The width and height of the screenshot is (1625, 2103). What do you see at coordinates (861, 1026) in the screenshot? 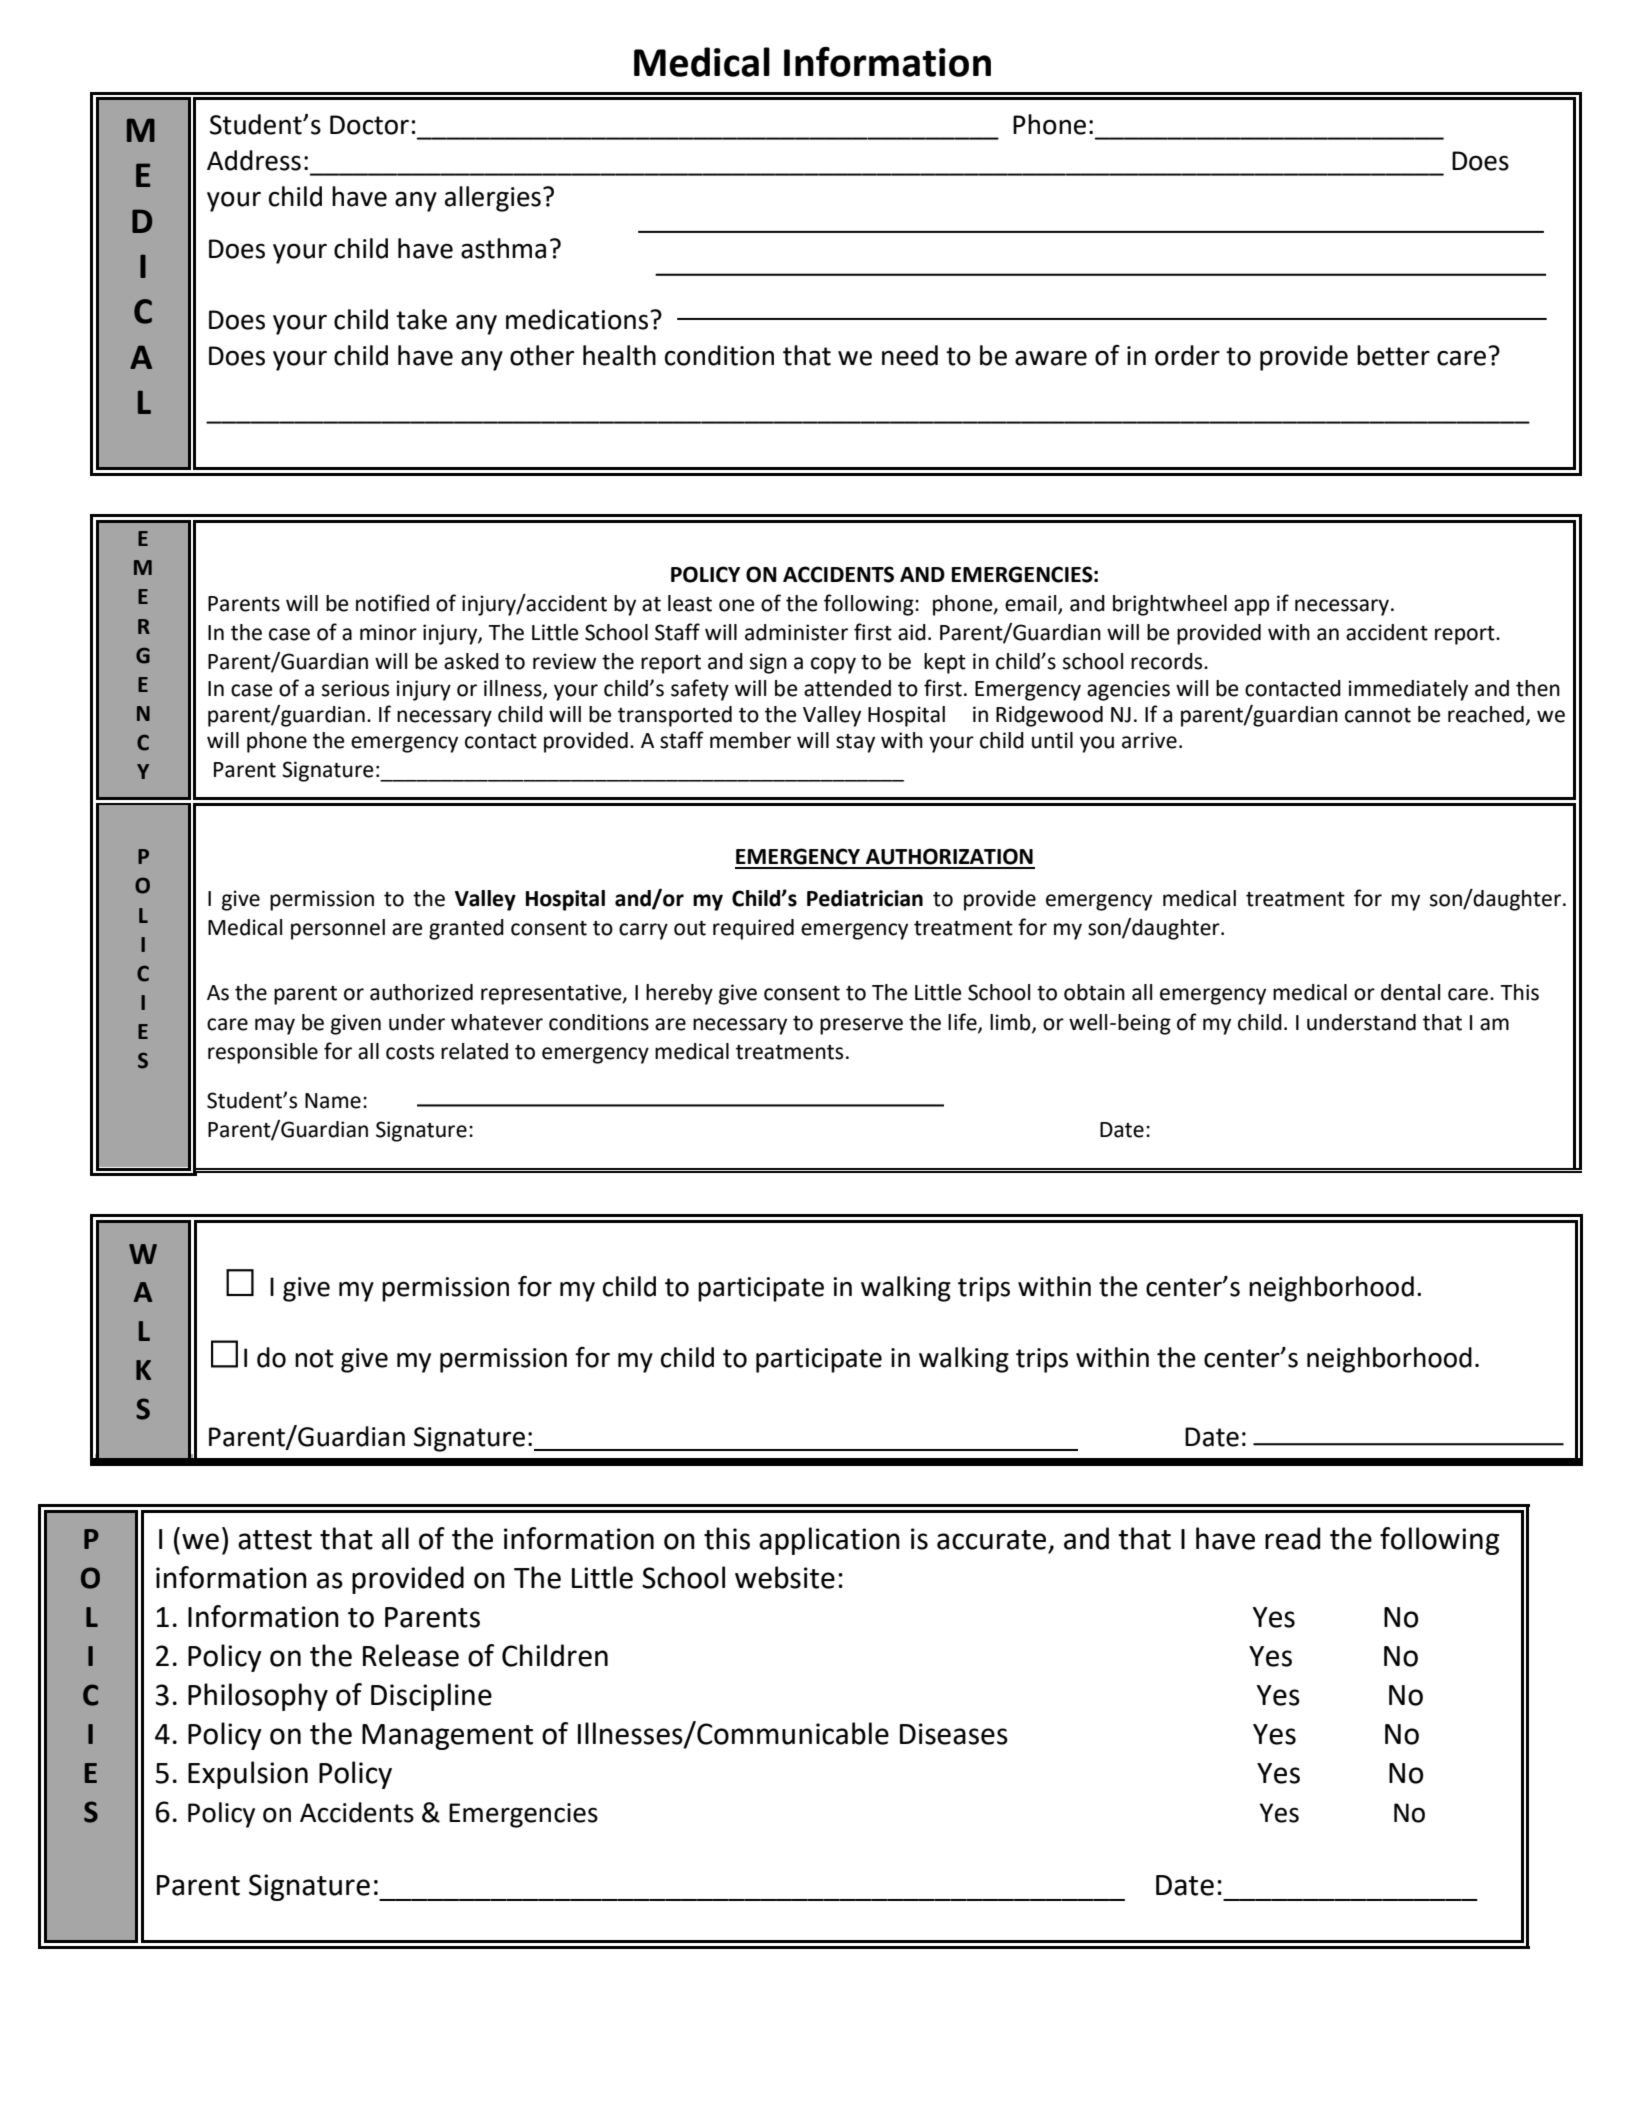
I see `preserve` at bounding box center [861, 1026].
